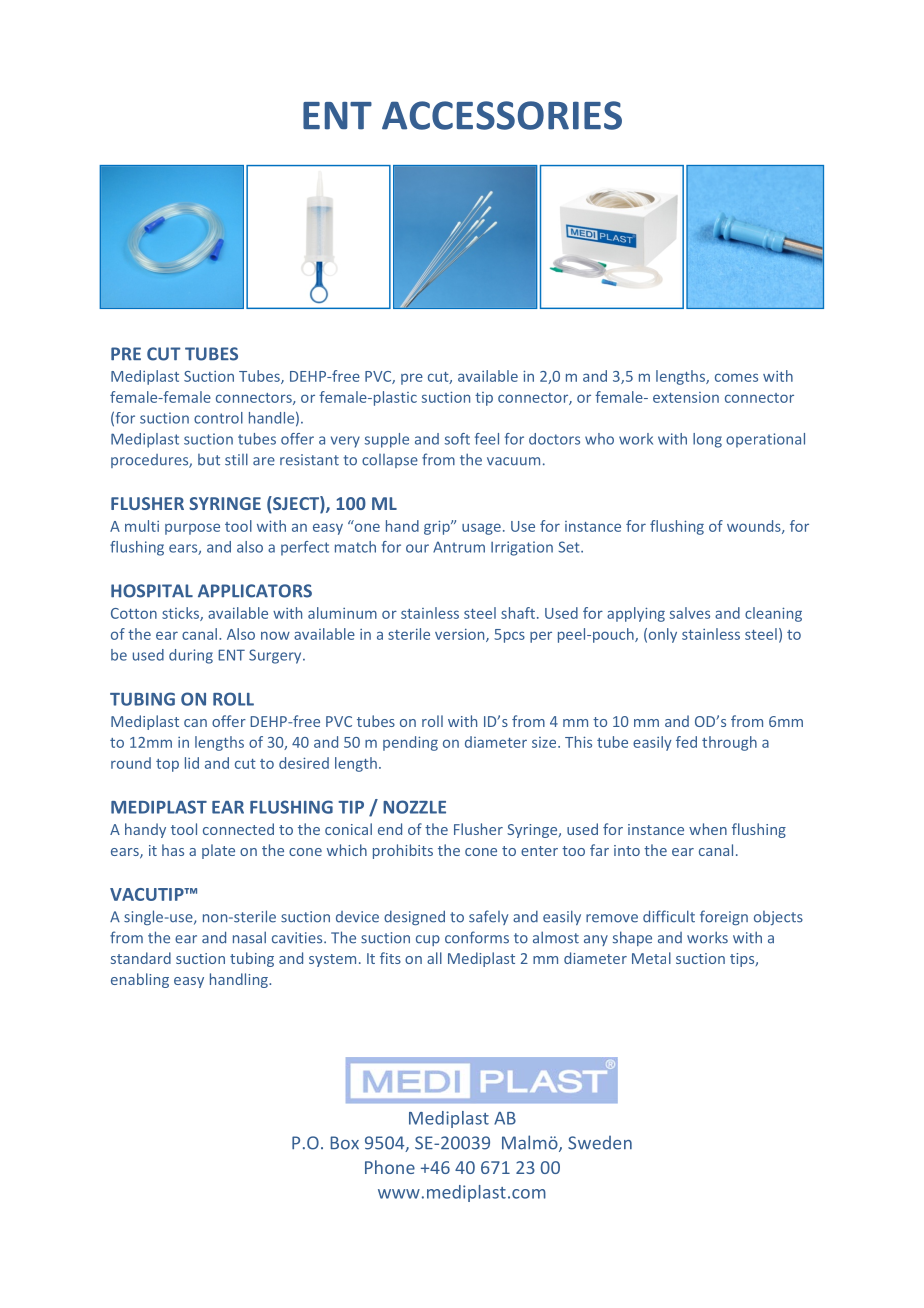 This page has height=1308, width=924. I want to click on Sweden, so click(600, 1143).
